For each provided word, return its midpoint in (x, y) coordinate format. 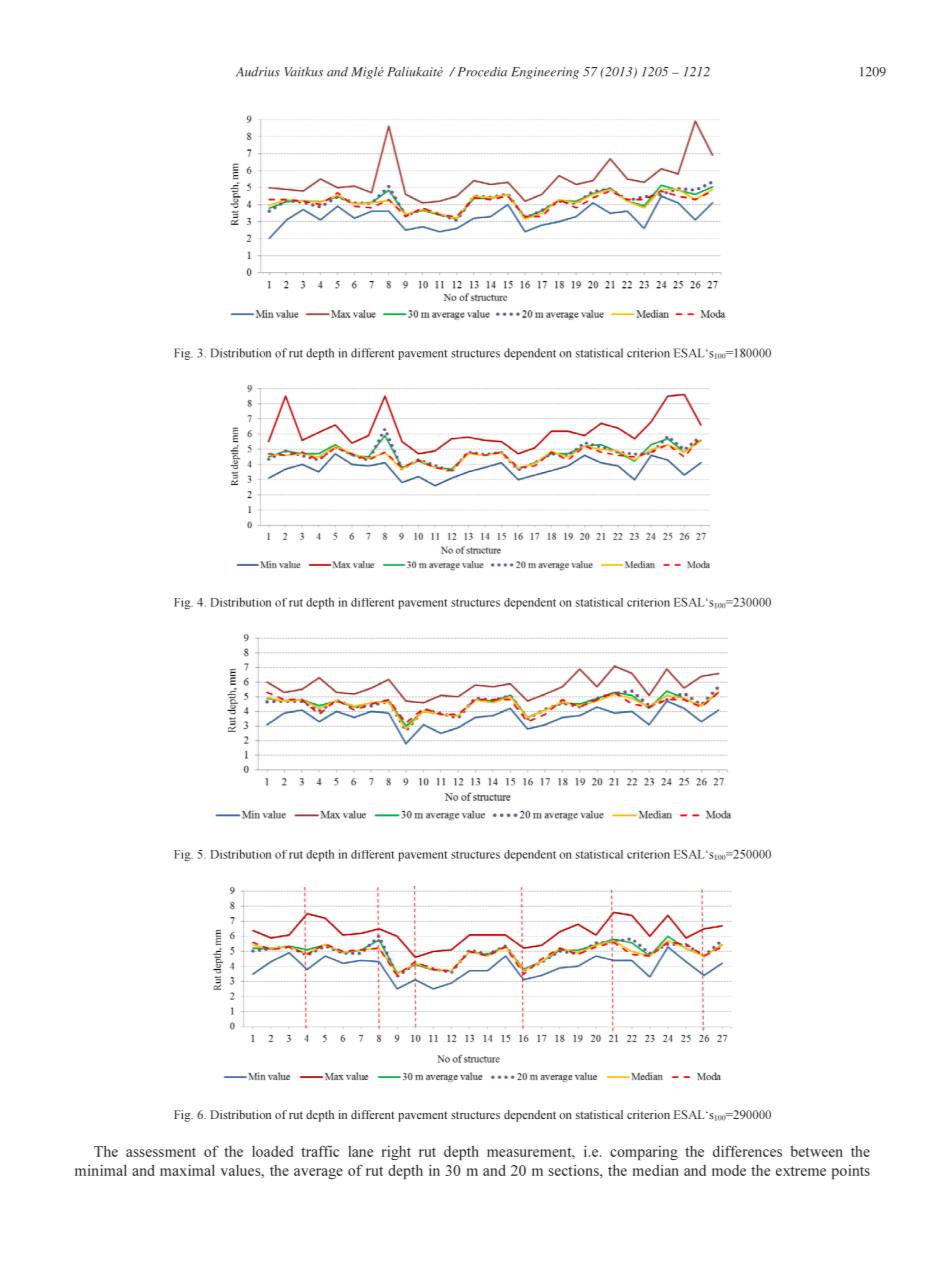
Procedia (482, 72)
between (817, 1151)
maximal (187, 1170)
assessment (161, 1152)
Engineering (545, 73)
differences (747, 1151)
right (396, 1153)
